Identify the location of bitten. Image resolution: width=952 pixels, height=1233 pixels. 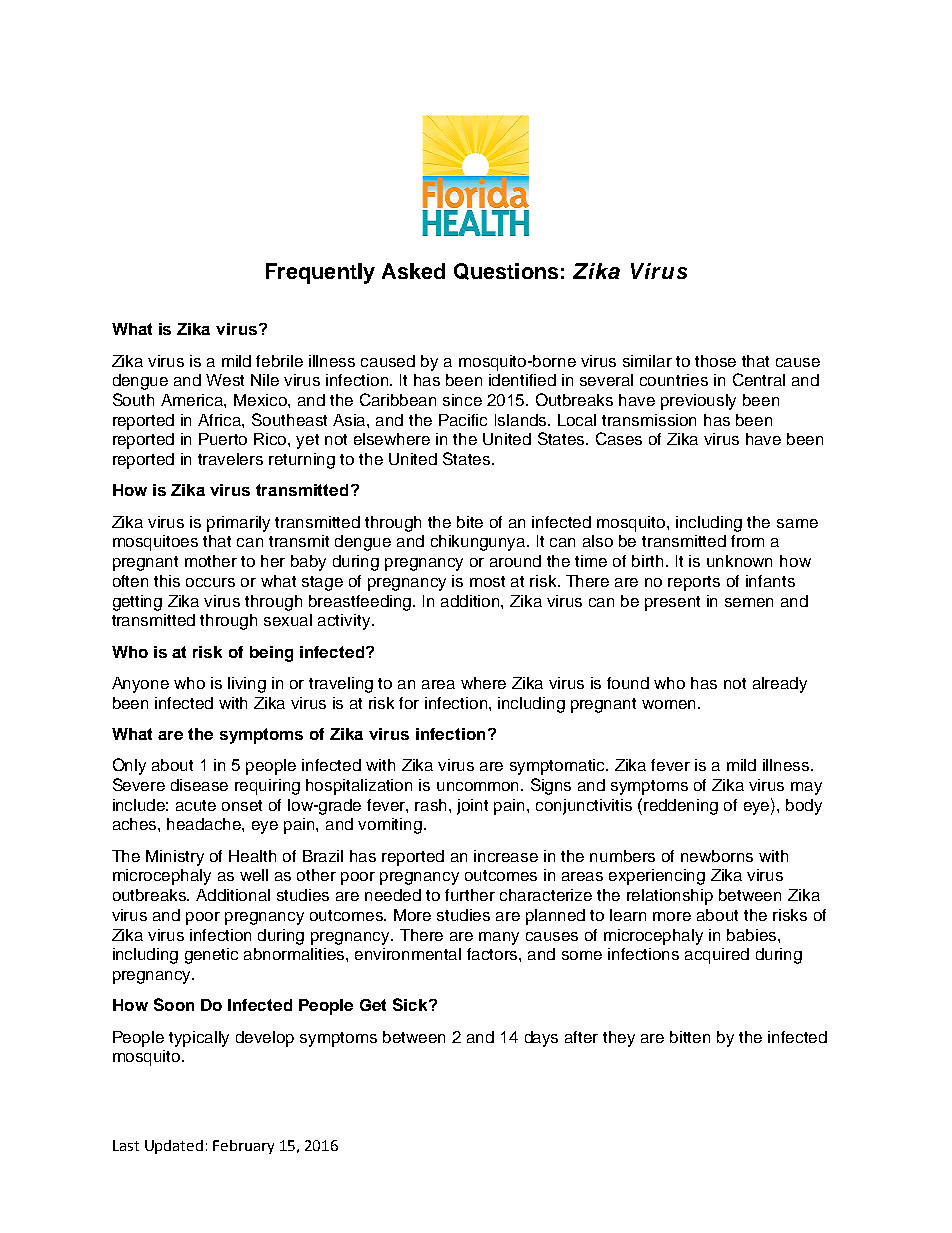
(690, 1037).
